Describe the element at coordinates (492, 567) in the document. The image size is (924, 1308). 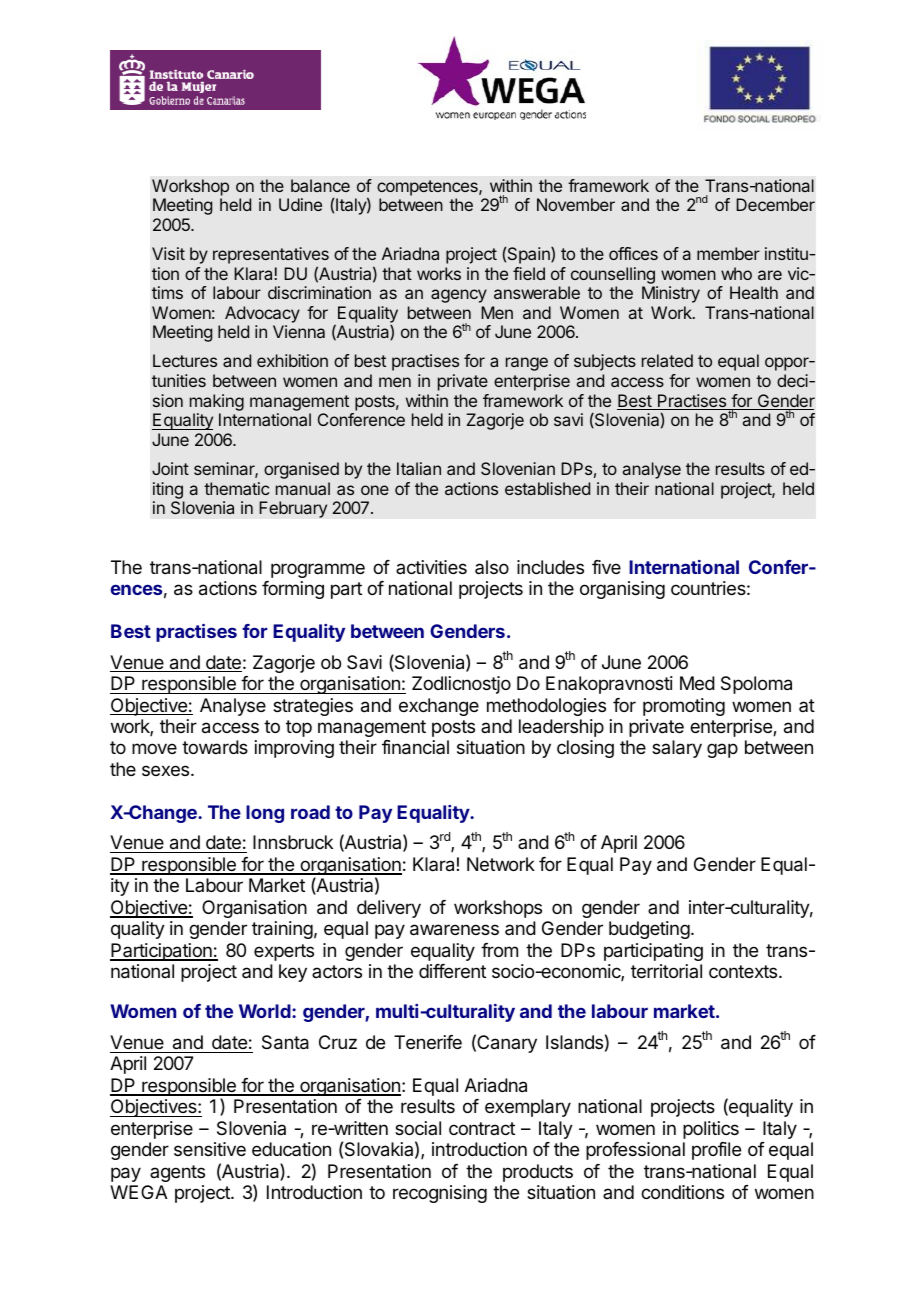
I see `also` at that location.
